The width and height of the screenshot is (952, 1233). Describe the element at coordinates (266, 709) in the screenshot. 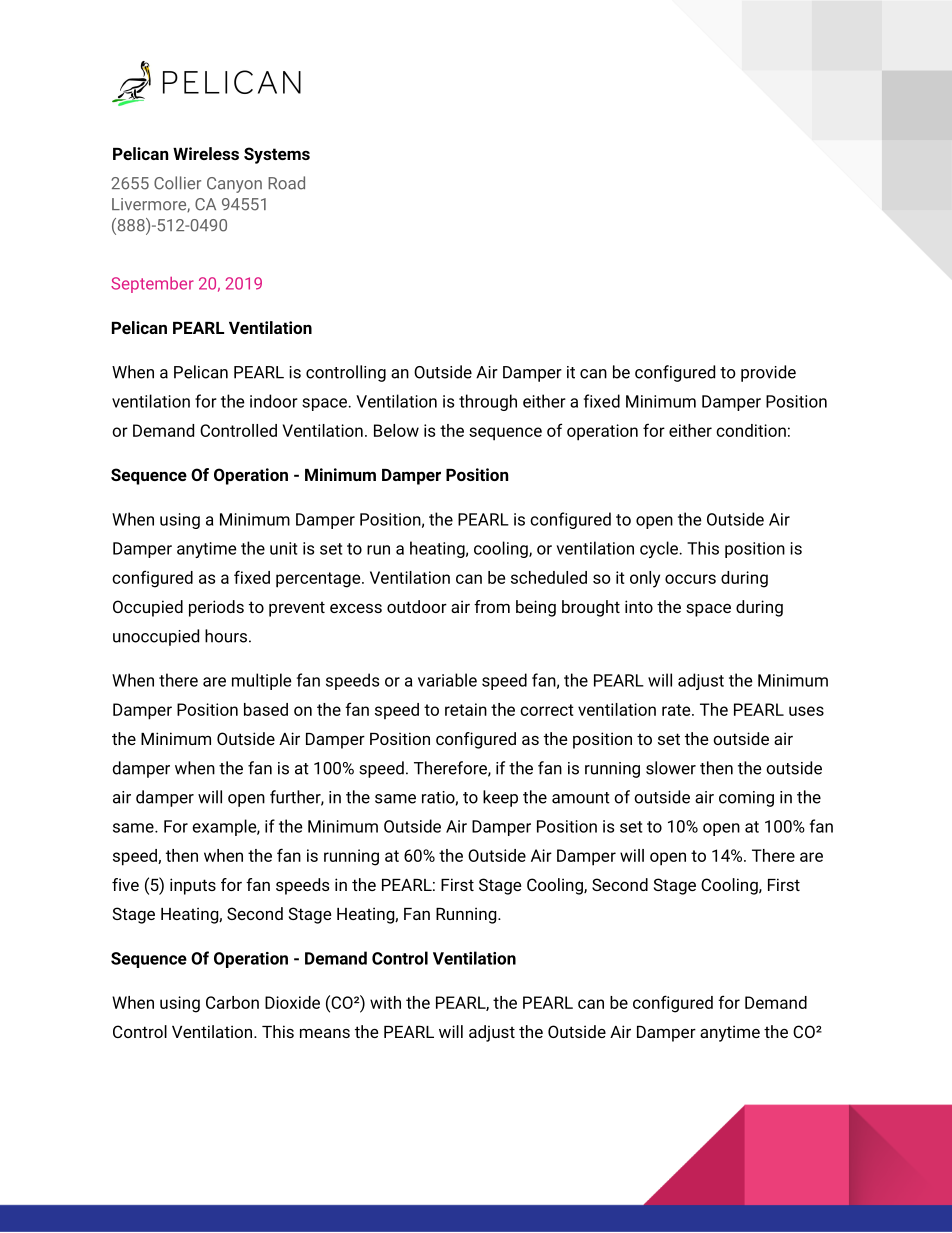

I see `based` at that location.
